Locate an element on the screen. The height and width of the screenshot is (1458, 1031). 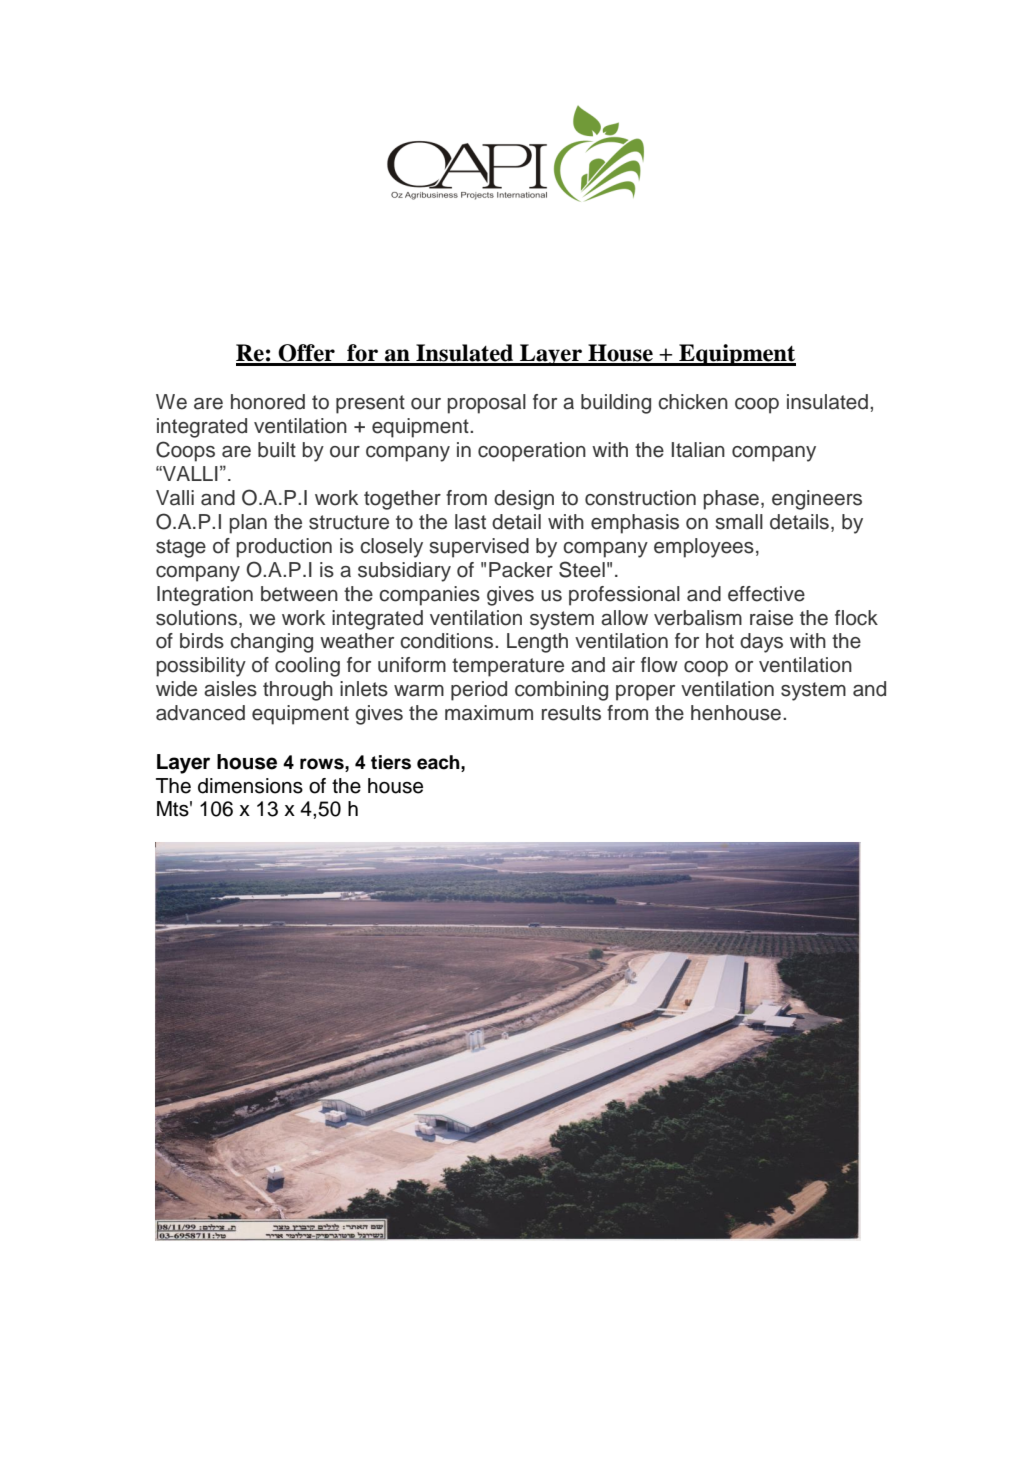
Length is located at coordinates (537, 643).
